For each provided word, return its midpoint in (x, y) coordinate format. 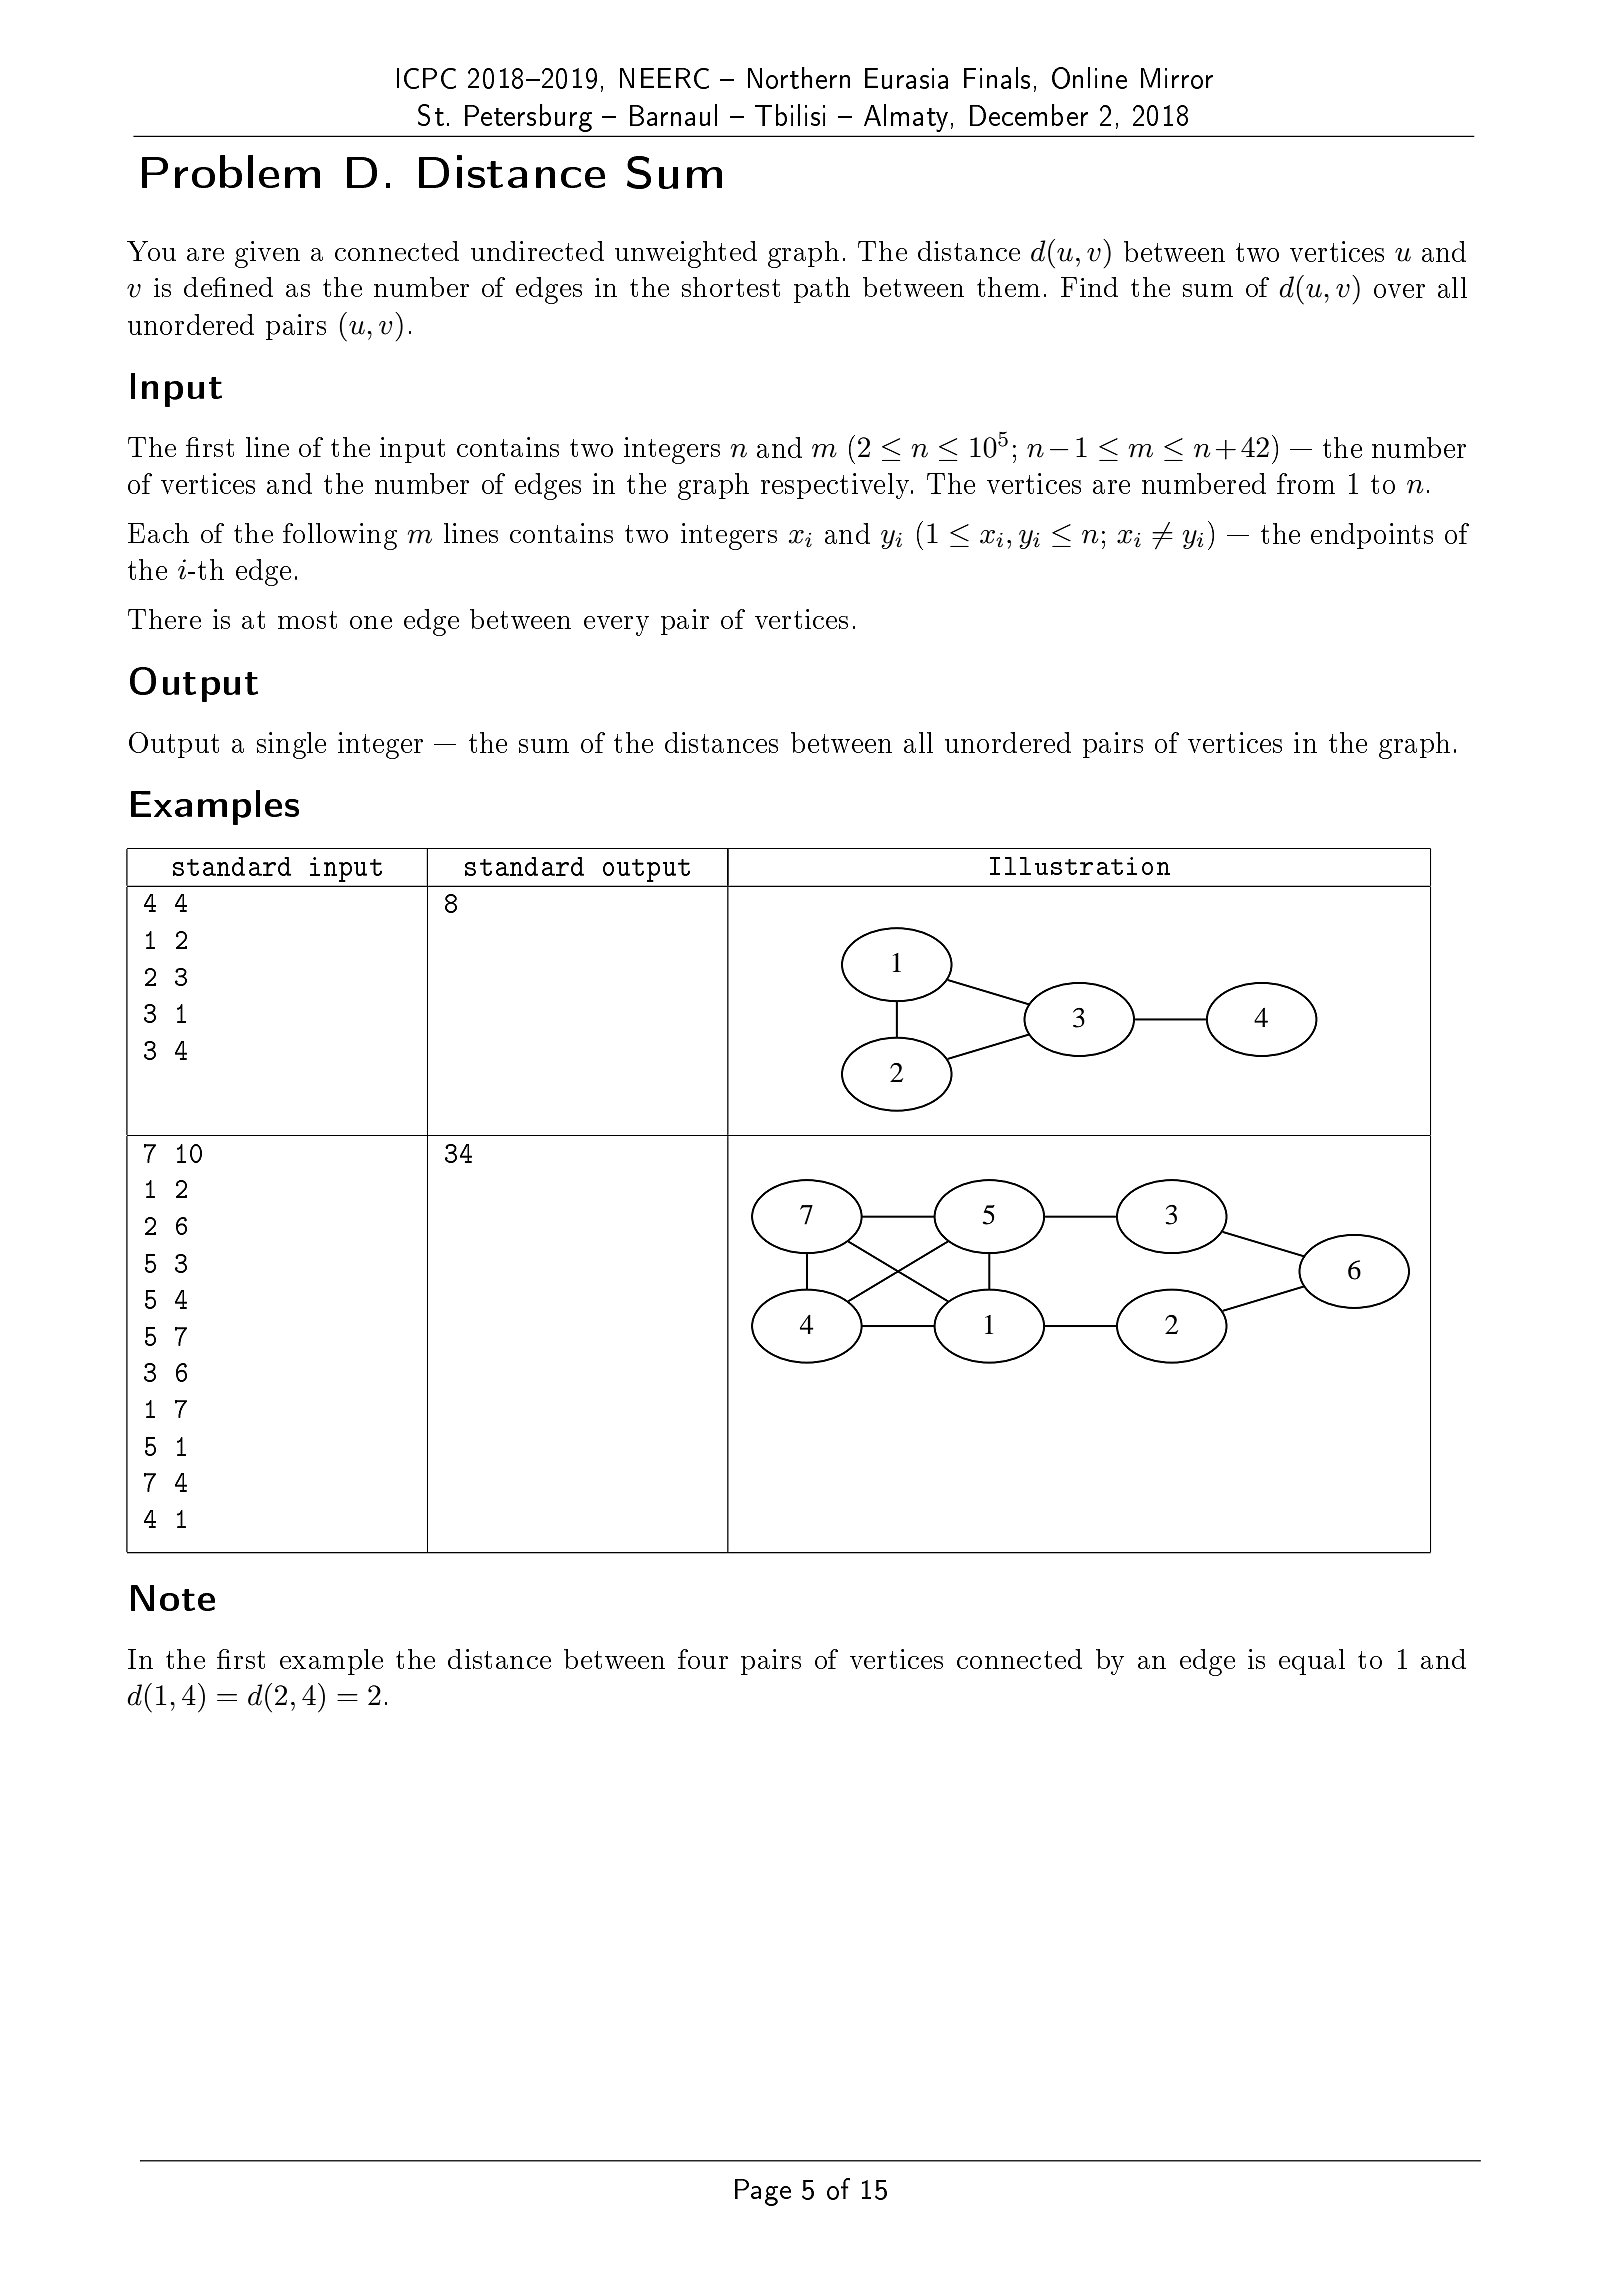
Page (763, 2192)
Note (173, 1598)
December (1029, 115)
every (616, 626)
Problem (231, 171)
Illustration (1080, 866)
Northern (799, 78)
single (291, 745)
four (703, 1659)
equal (1312, 1662)
